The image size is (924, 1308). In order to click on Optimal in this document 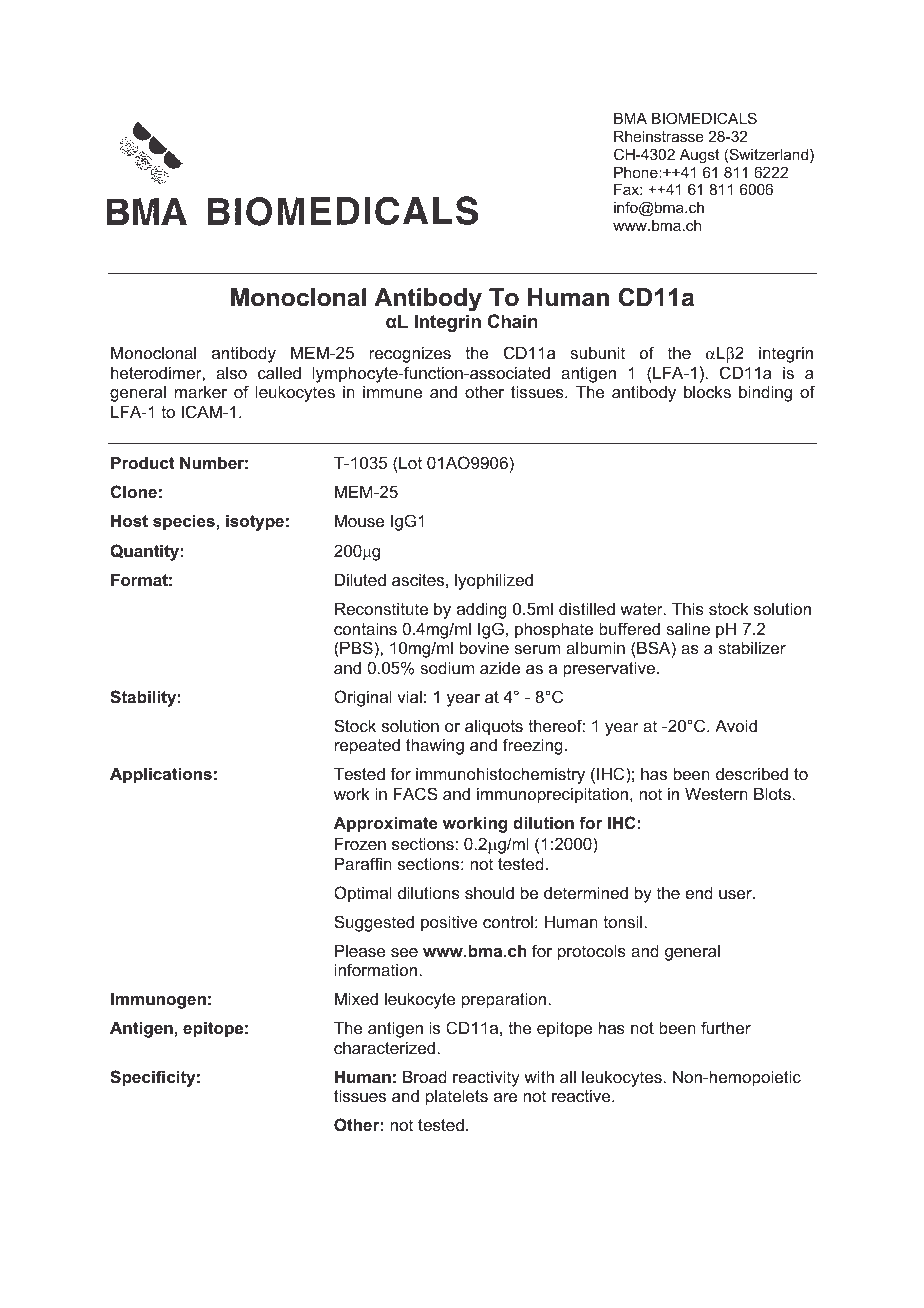, I will do `click(363, 894)`.
